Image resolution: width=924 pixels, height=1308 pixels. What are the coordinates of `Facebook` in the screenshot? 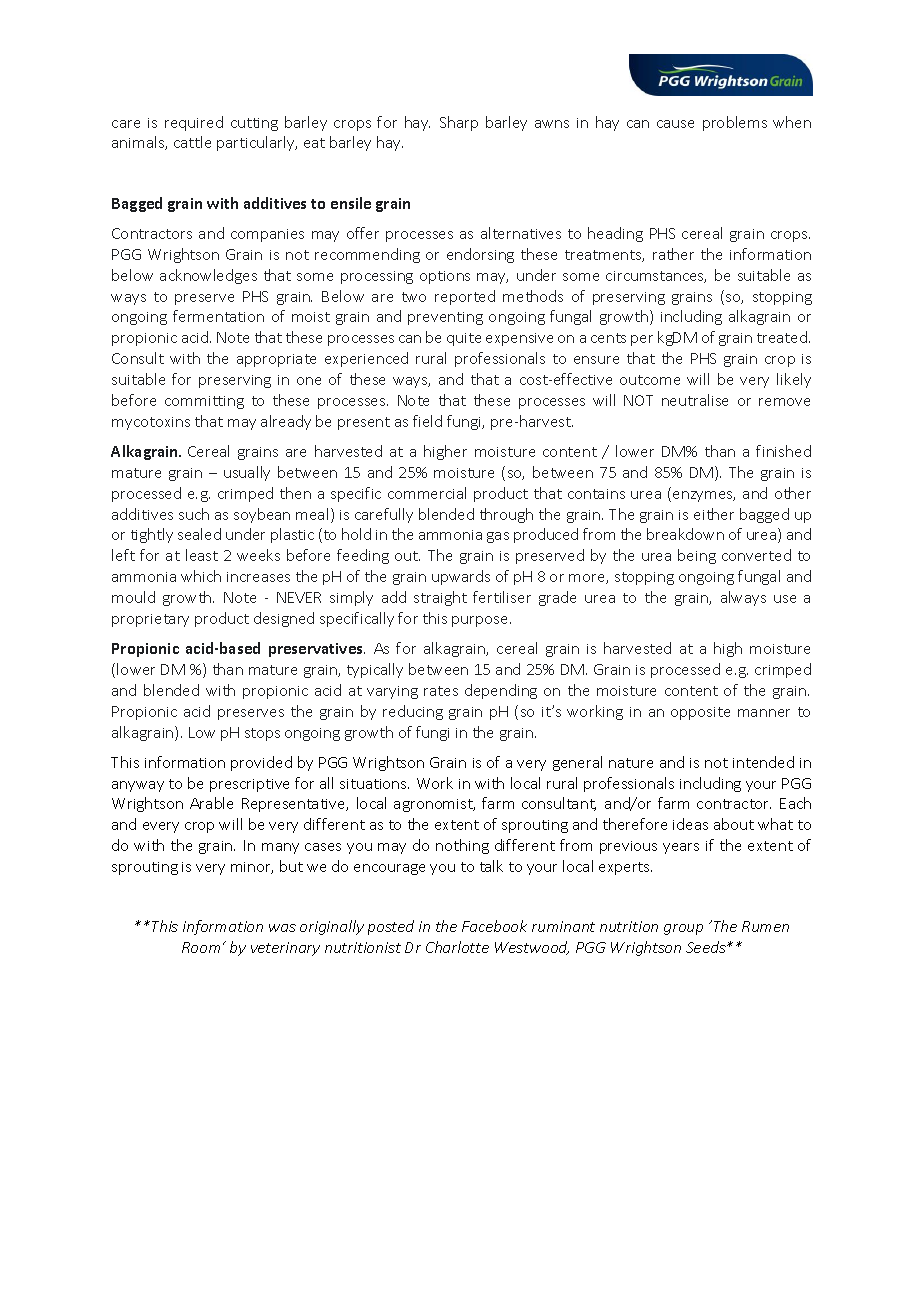 It's located at (494, 926).
